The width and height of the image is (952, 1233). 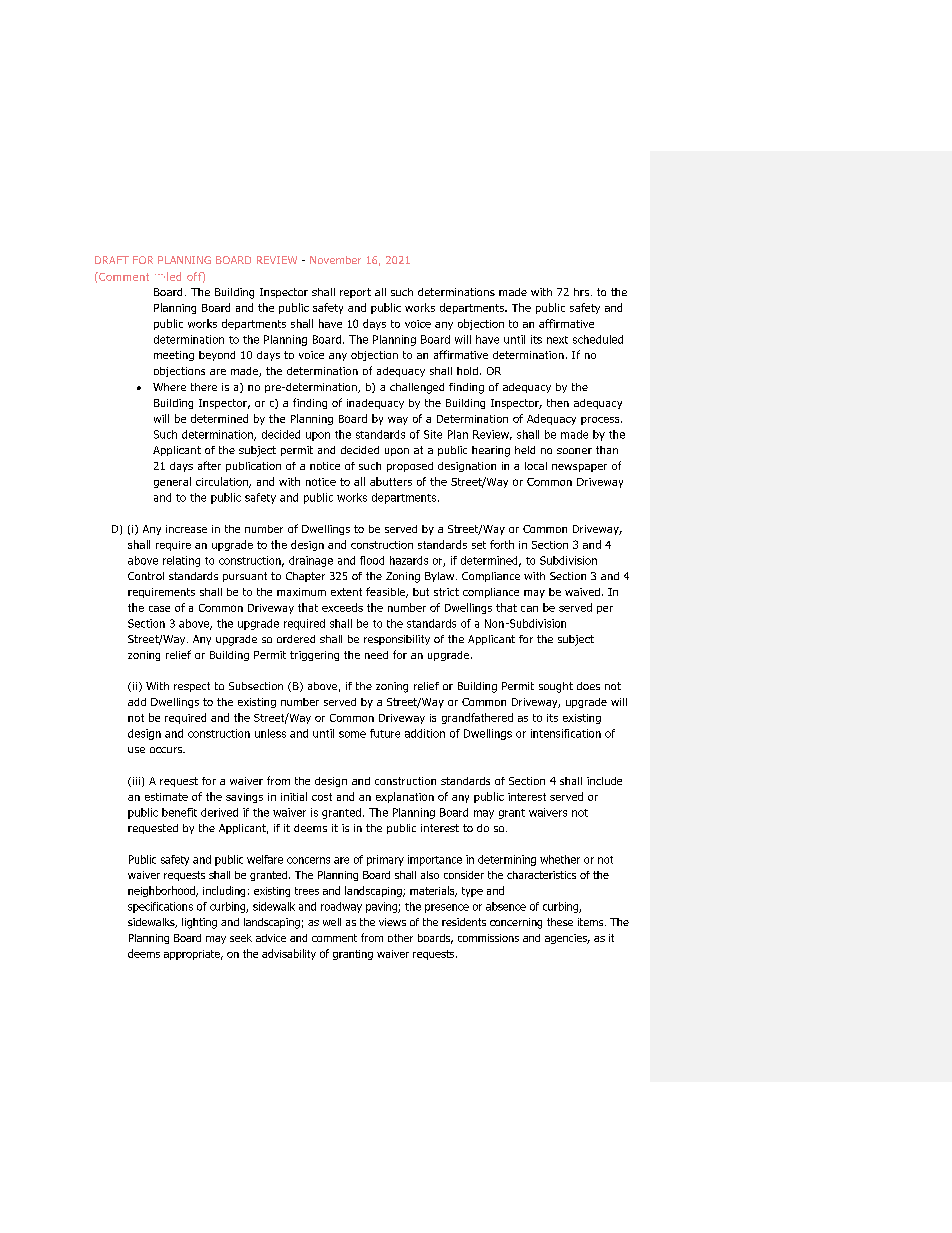 What do you see at coordinates (169, 387) in the image?
I see `Where` at bounding box center [169, 387].
